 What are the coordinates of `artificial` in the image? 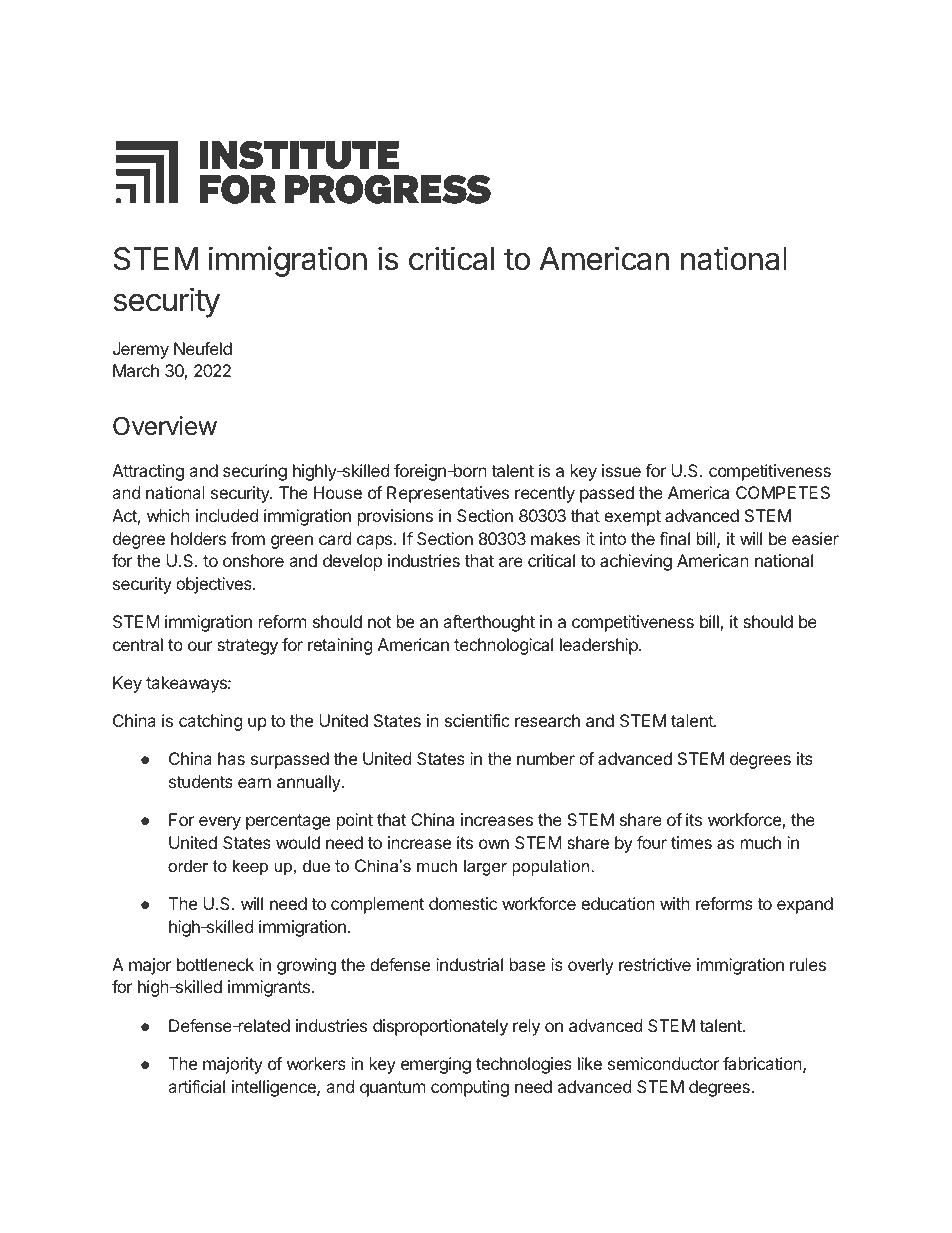 It's located at (196, 1086).
